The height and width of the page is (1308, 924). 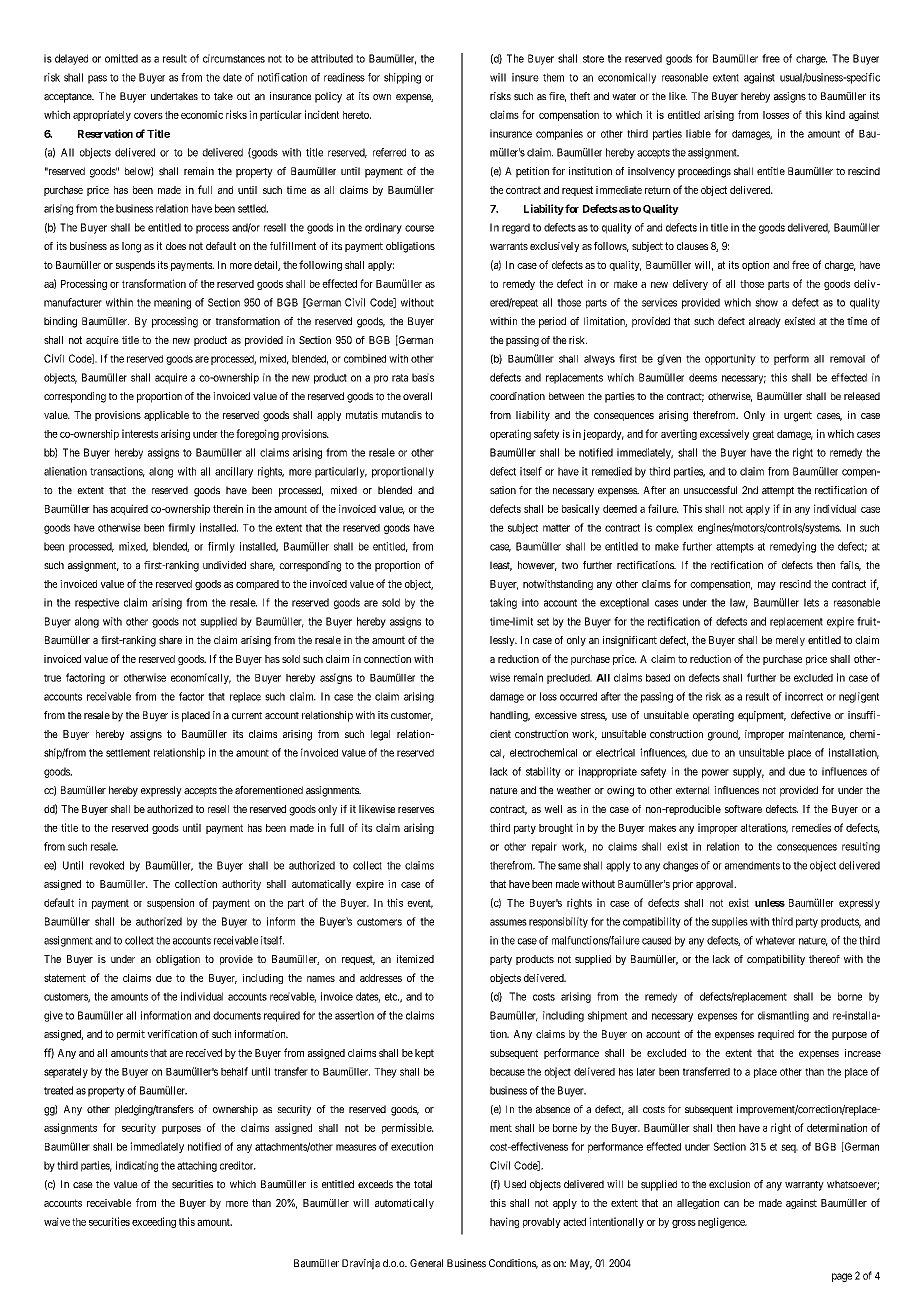 What do you see at coordinates (154, 1222) in the page?
I see `exceeding` at bounding box center [154, 1222].
